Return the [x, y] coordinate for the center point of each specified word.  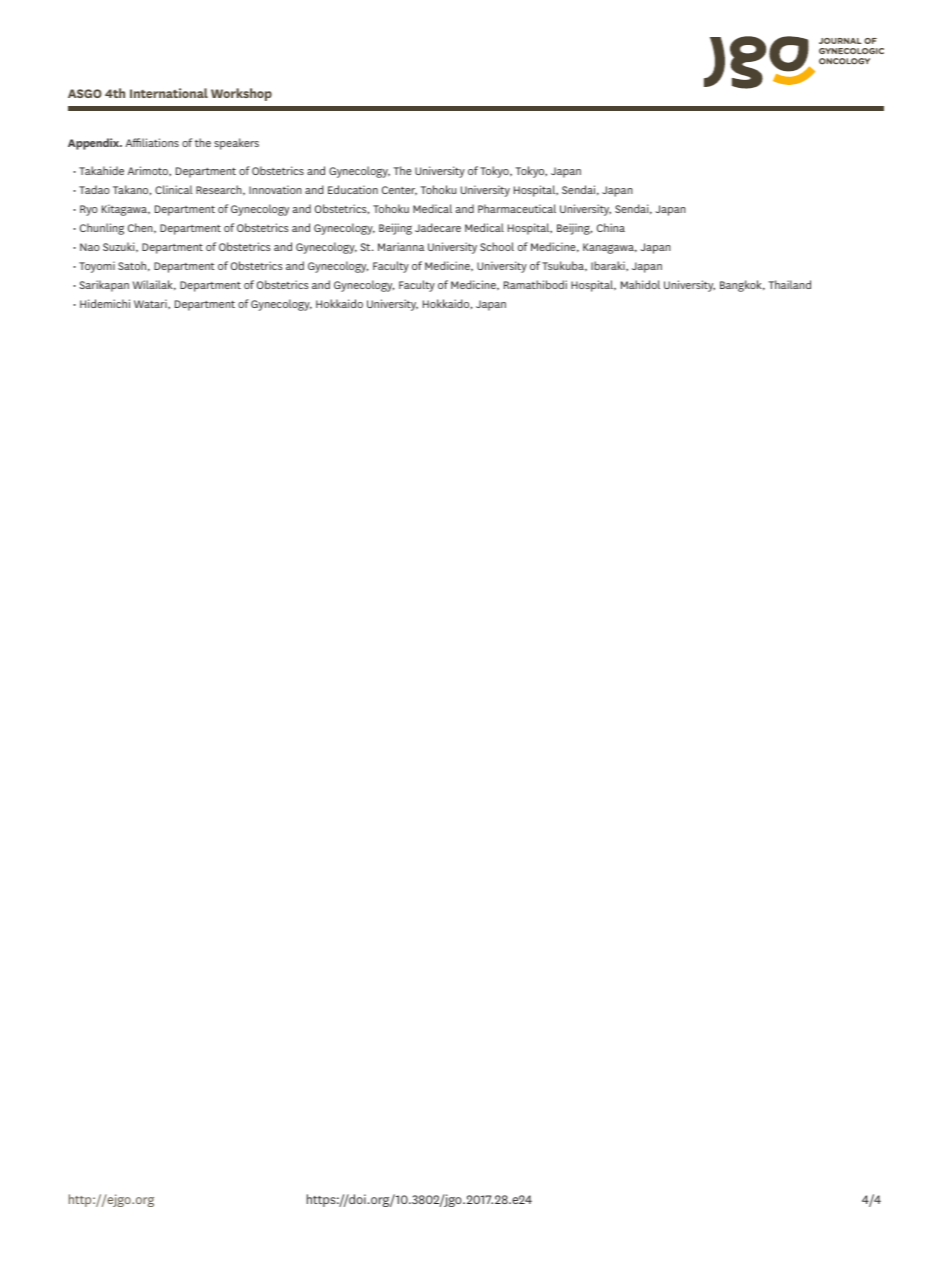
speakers [236, 144]
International [169, 93]
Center [399, 191]
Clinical [173, 189]
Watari [151, 303]
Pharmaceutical [517, 208]
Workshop [241, 94]
